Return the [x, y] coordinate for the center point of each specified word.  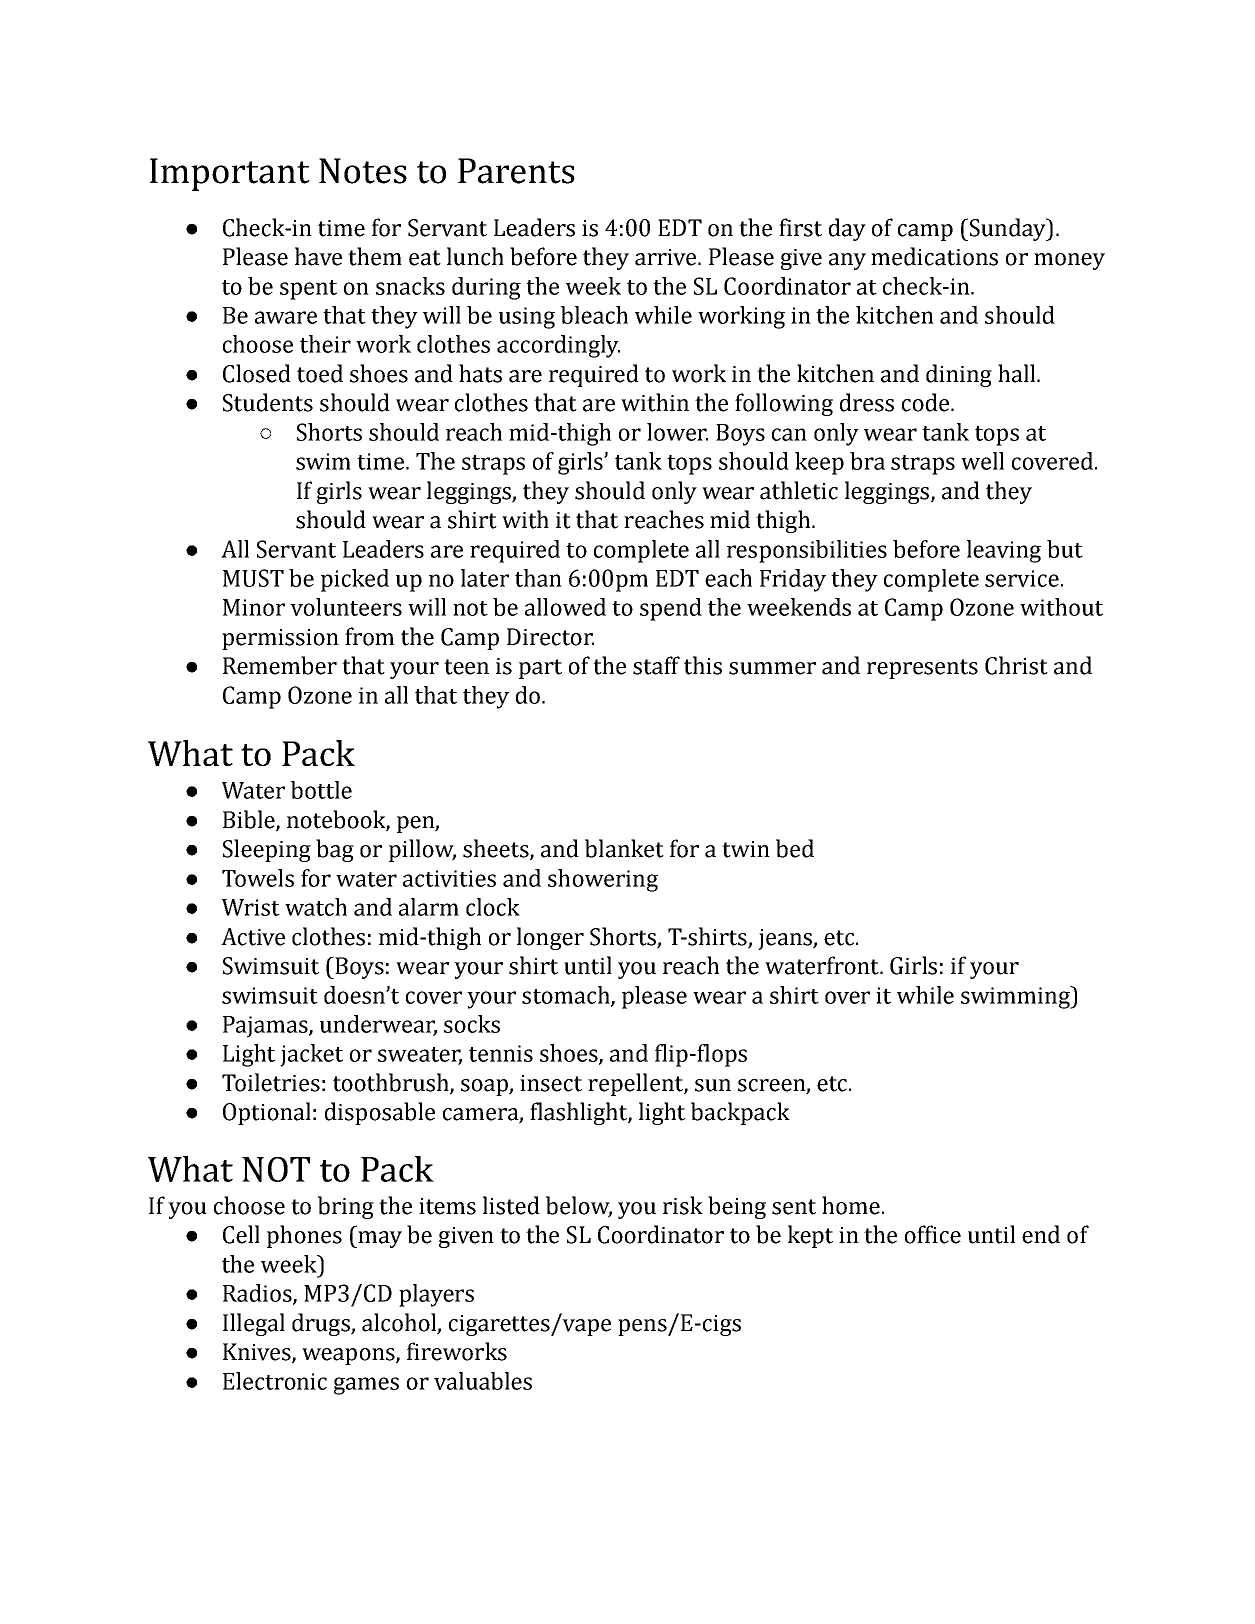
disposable [380, 1113]
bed [795, 848]
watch [316, 907]
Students [268, 402]
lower [677, 432]
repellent [636, 1084]
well [982, 461]
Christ [1016, 665]
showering [603, 880]
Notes [363, 171]
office [933, 1234]
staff [656, 665]
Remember [280, 665]
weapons [349, 1356]
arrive [667, 257]
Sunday [1007, 229]
